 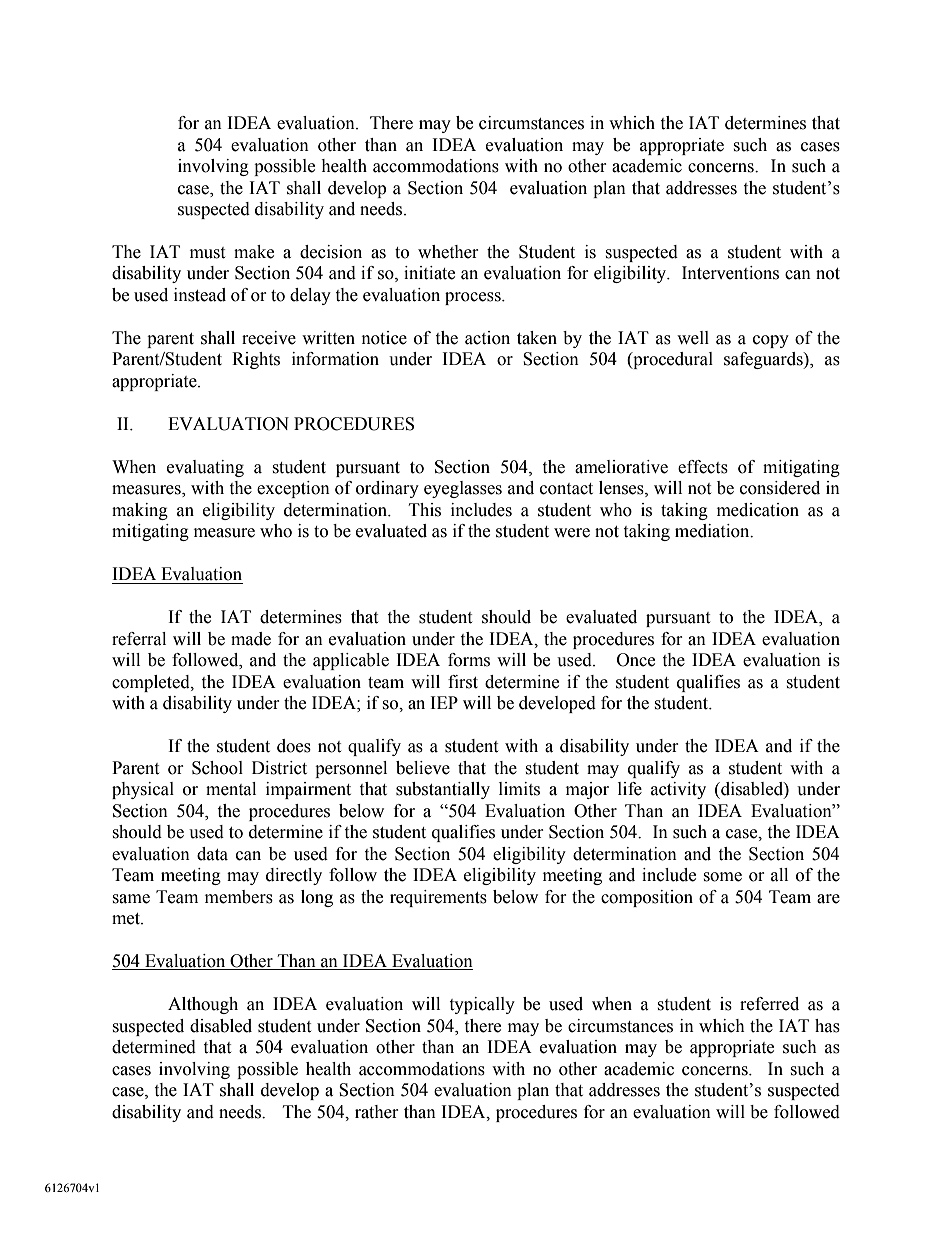 What do you see at coordinates (827, 1026) in the screenshot?
I see `has` at bounding box center [827, 1026].
